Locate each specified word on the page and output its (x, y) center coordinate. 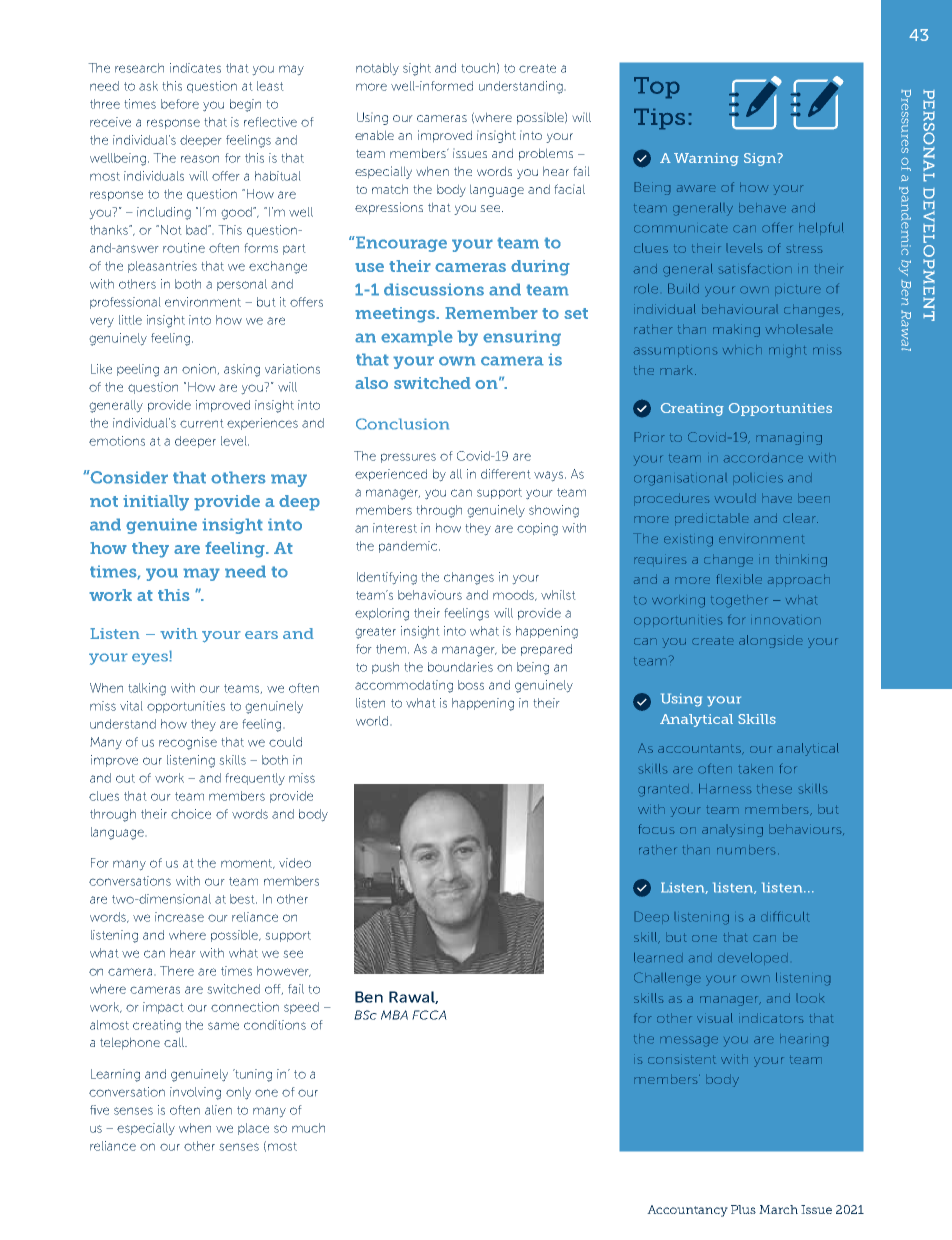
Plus (743, 1209)
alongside (771, 641)
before (180, 104)
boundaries (460, 667)
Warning (706, 159)
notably (377, 69)
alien (218, 1110)
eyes (151, 658)
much (308, 1128)
